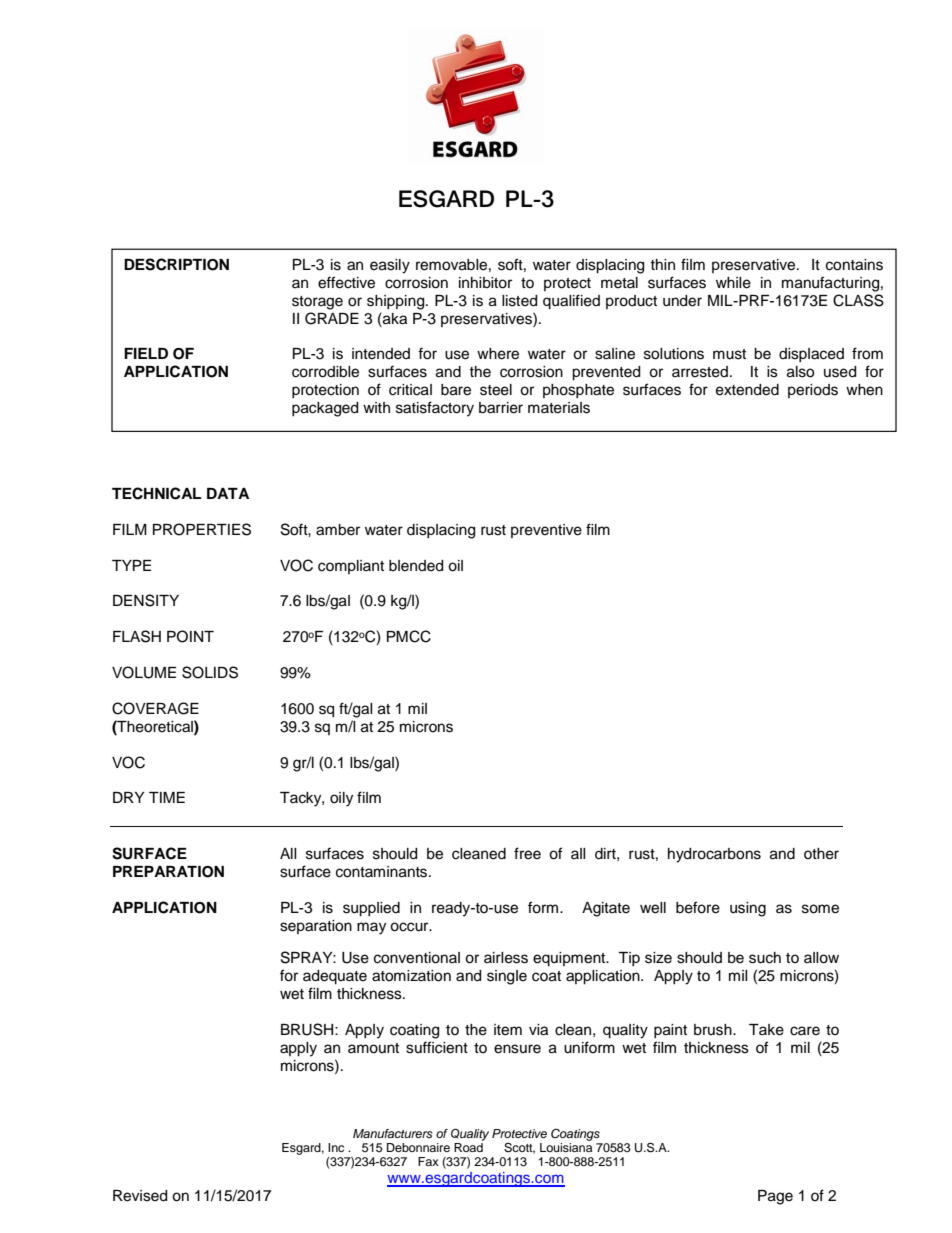 Image resolution: width=952 pixels, height=1233 pixels. Describe the element at coordinates (485, 283) in the page. I see `inhibitor` at that location.
